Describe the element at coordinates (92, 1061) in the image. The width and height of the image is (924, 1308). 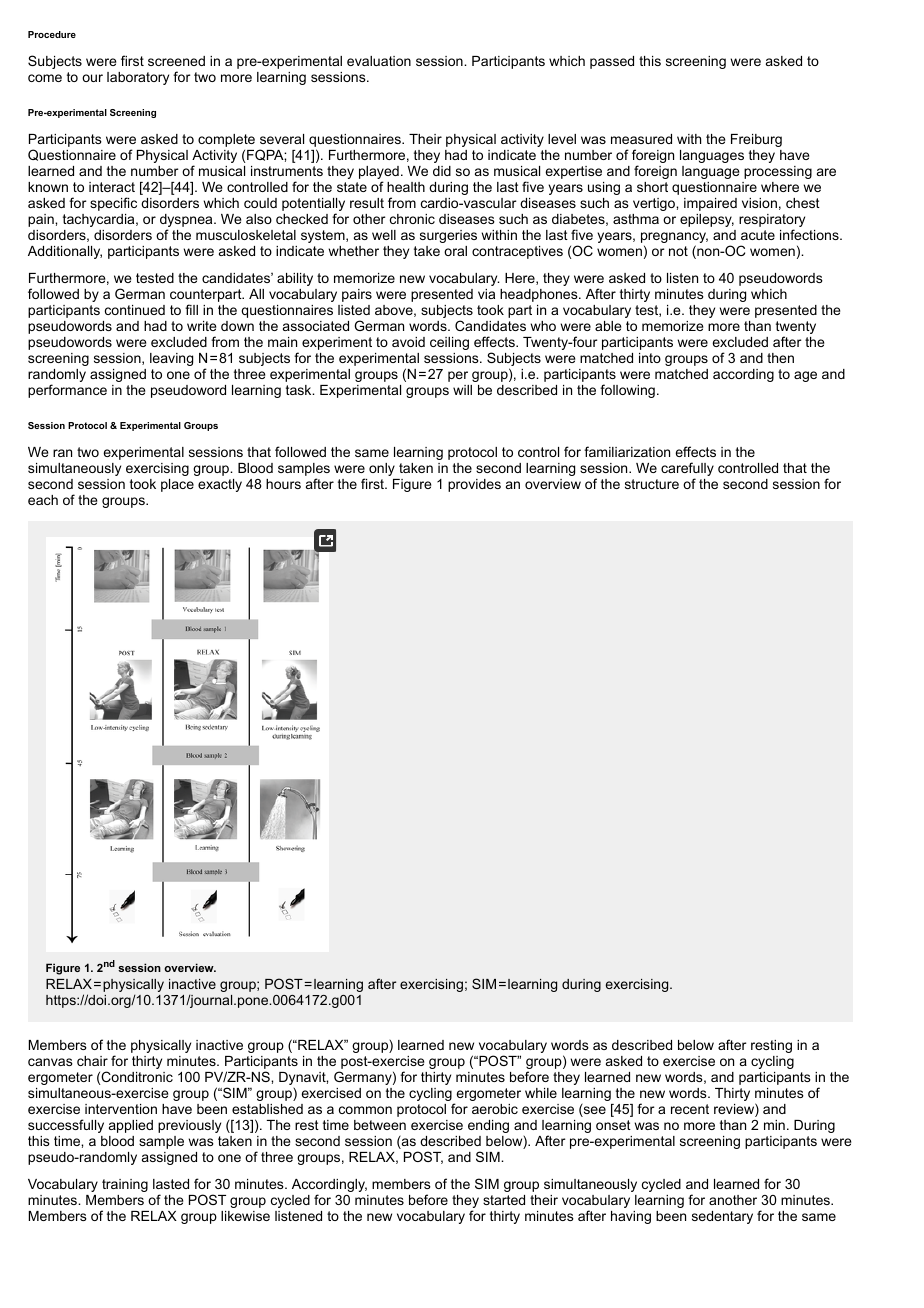
I see `chair` at that location.
